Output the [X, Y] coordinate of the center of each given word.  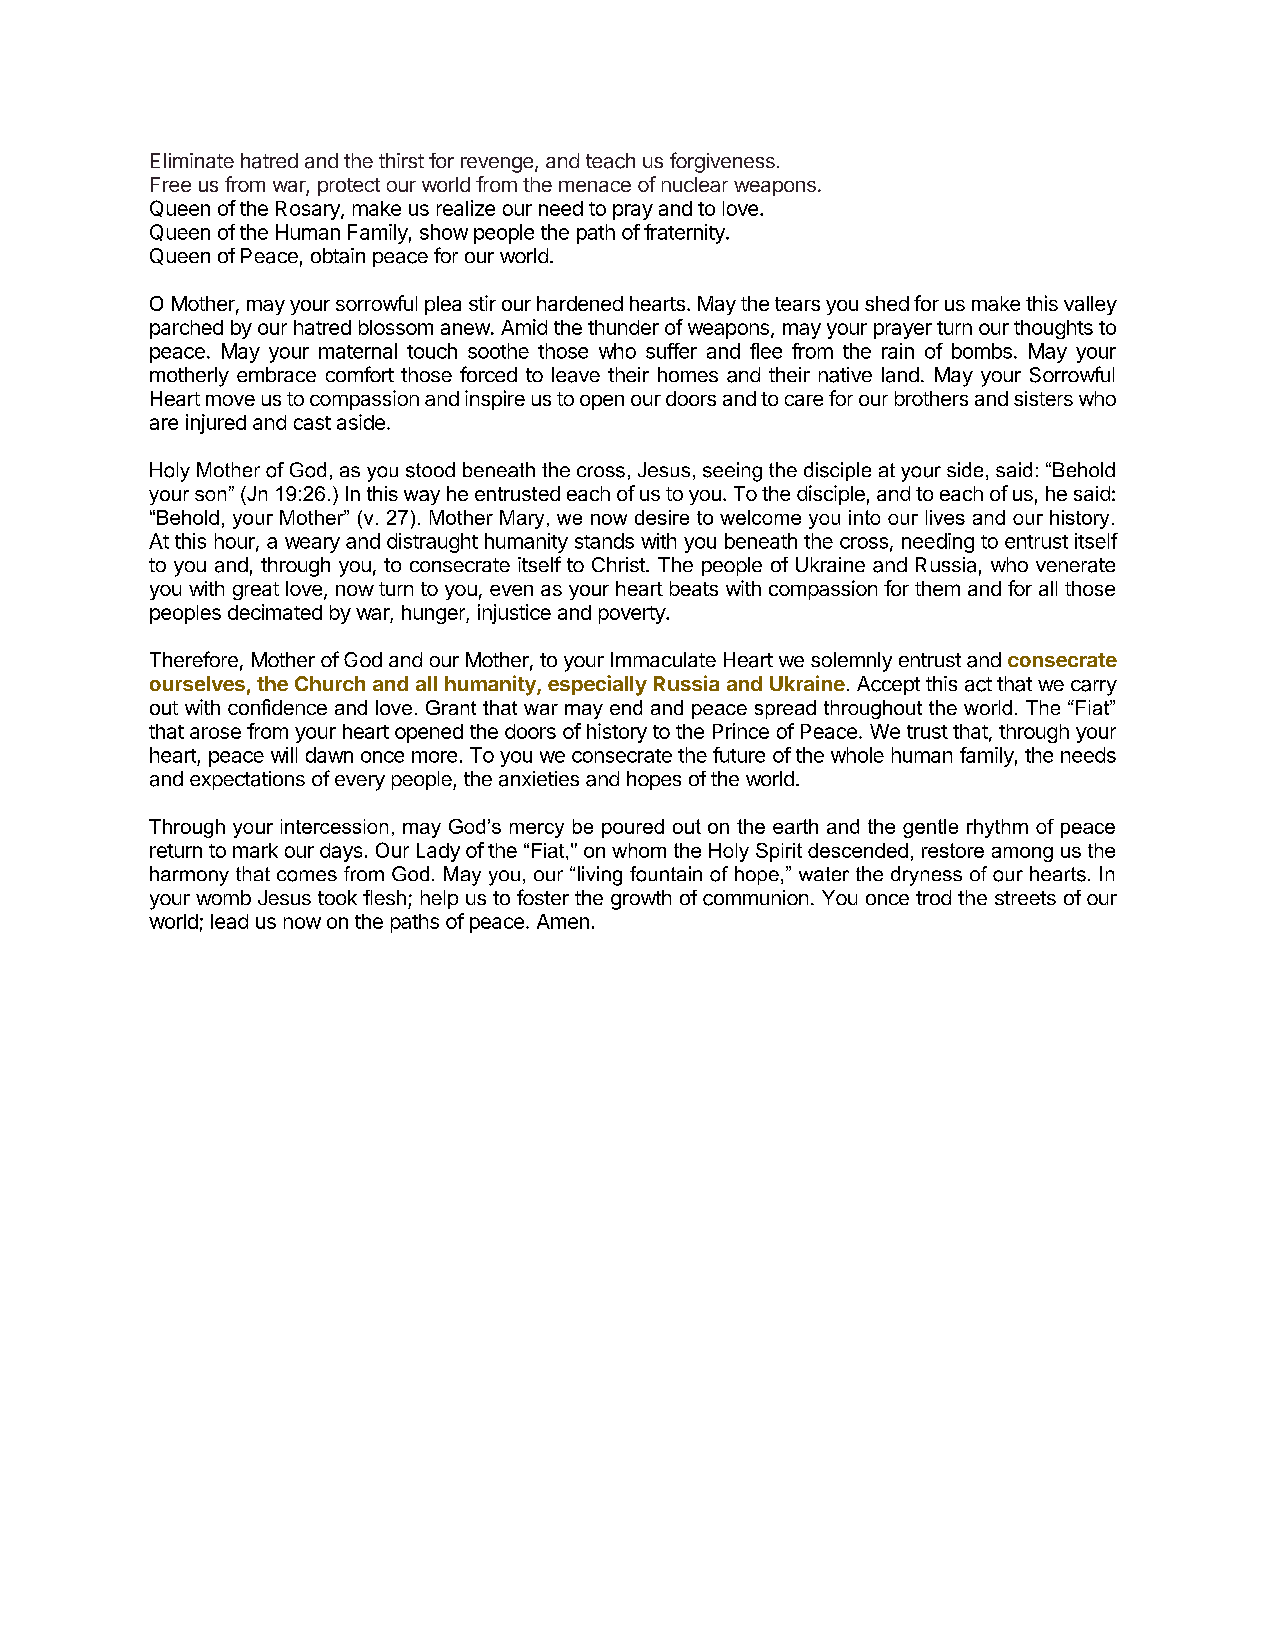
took [337, 897]
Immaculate [663, 659]
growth [641, 900]
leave [576, 375]
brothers [931, 398]
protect [349, 187]
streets [1025, 898]
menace [595, 186]
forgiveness [722, 162]
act [978, 684]
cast [312, 423]
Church [330, 683]
